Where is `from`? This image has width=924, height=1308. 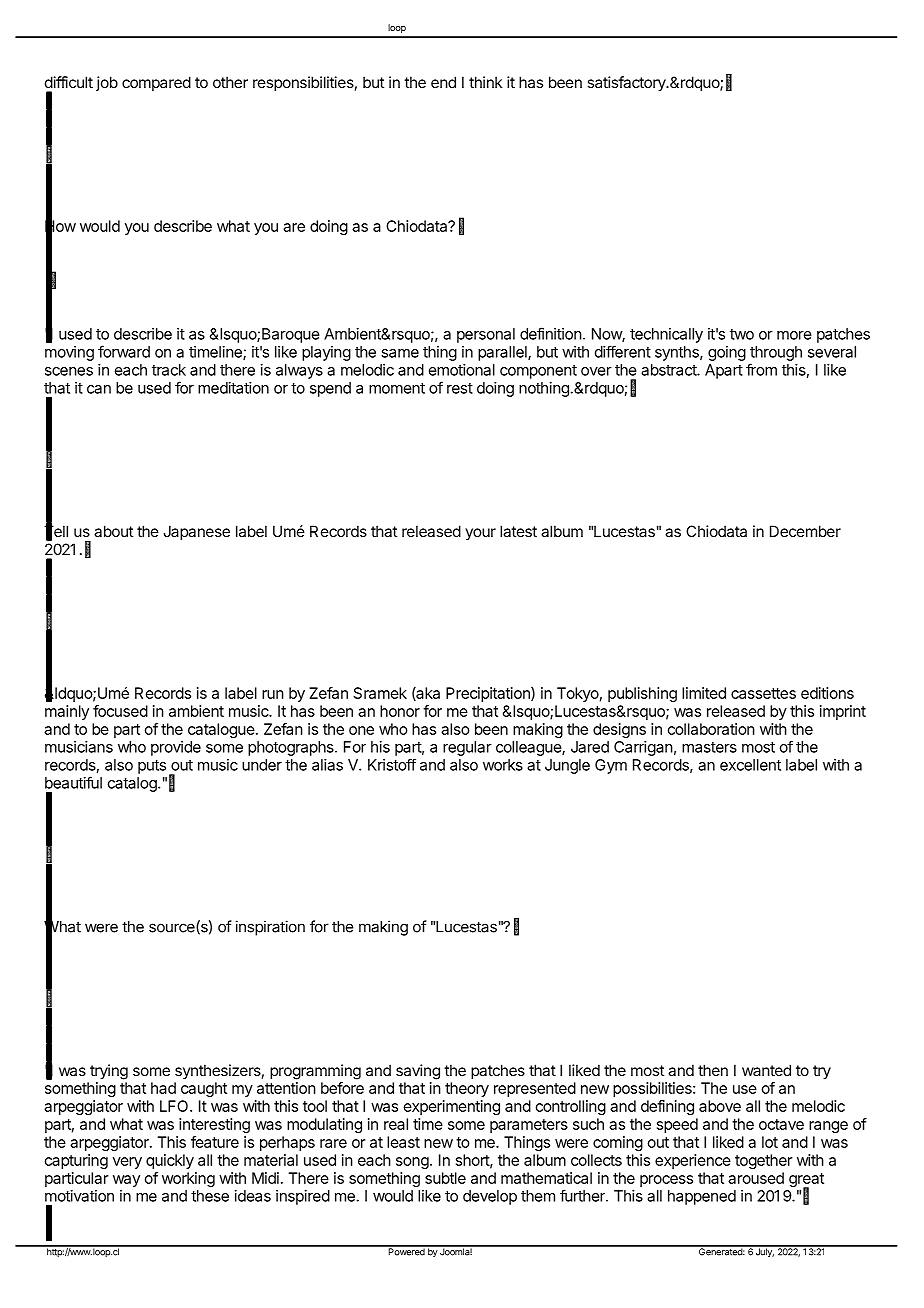 from is located at coordinates (761, 369).
